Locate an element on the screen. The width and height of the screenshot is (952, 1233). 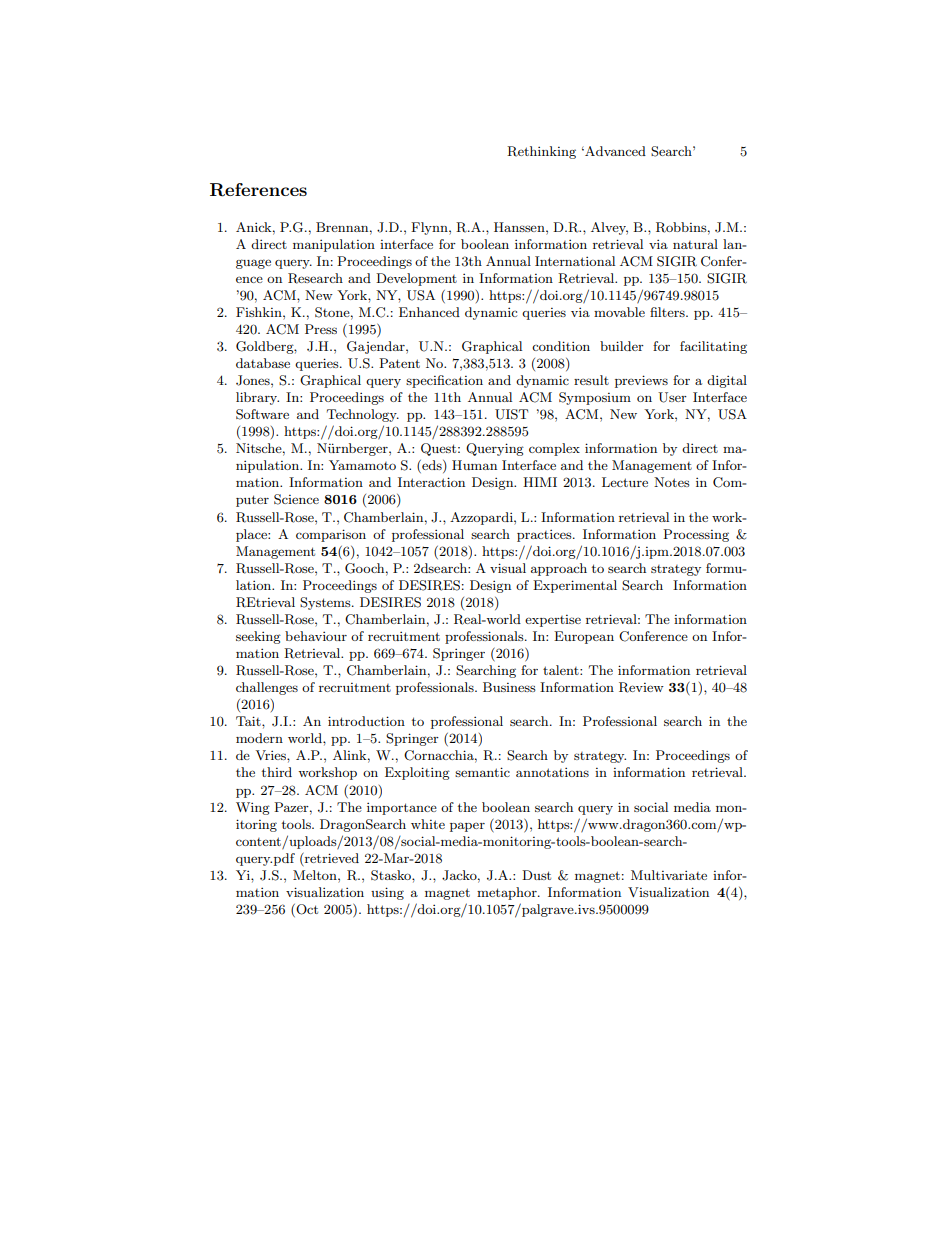
Enhanced is located at coordinates (429, 312).
